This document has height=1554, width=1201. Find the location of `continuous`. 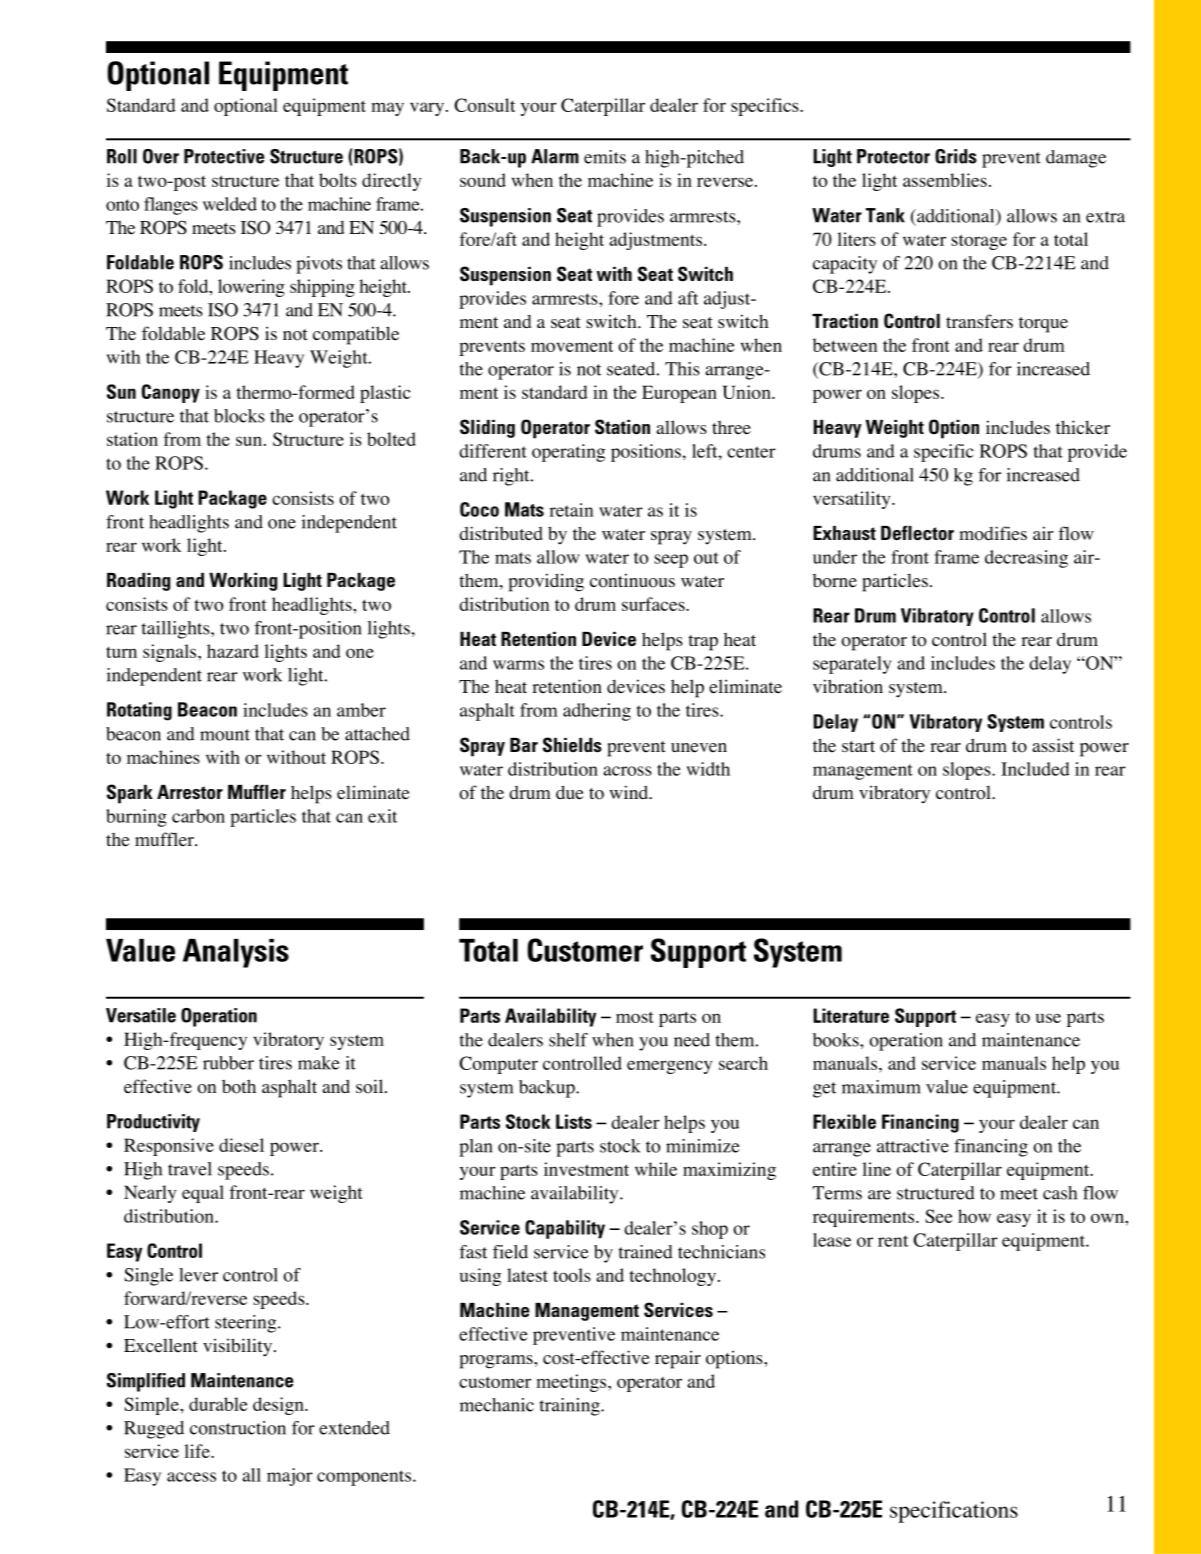

continuous is located at coordinates (632, 580).
